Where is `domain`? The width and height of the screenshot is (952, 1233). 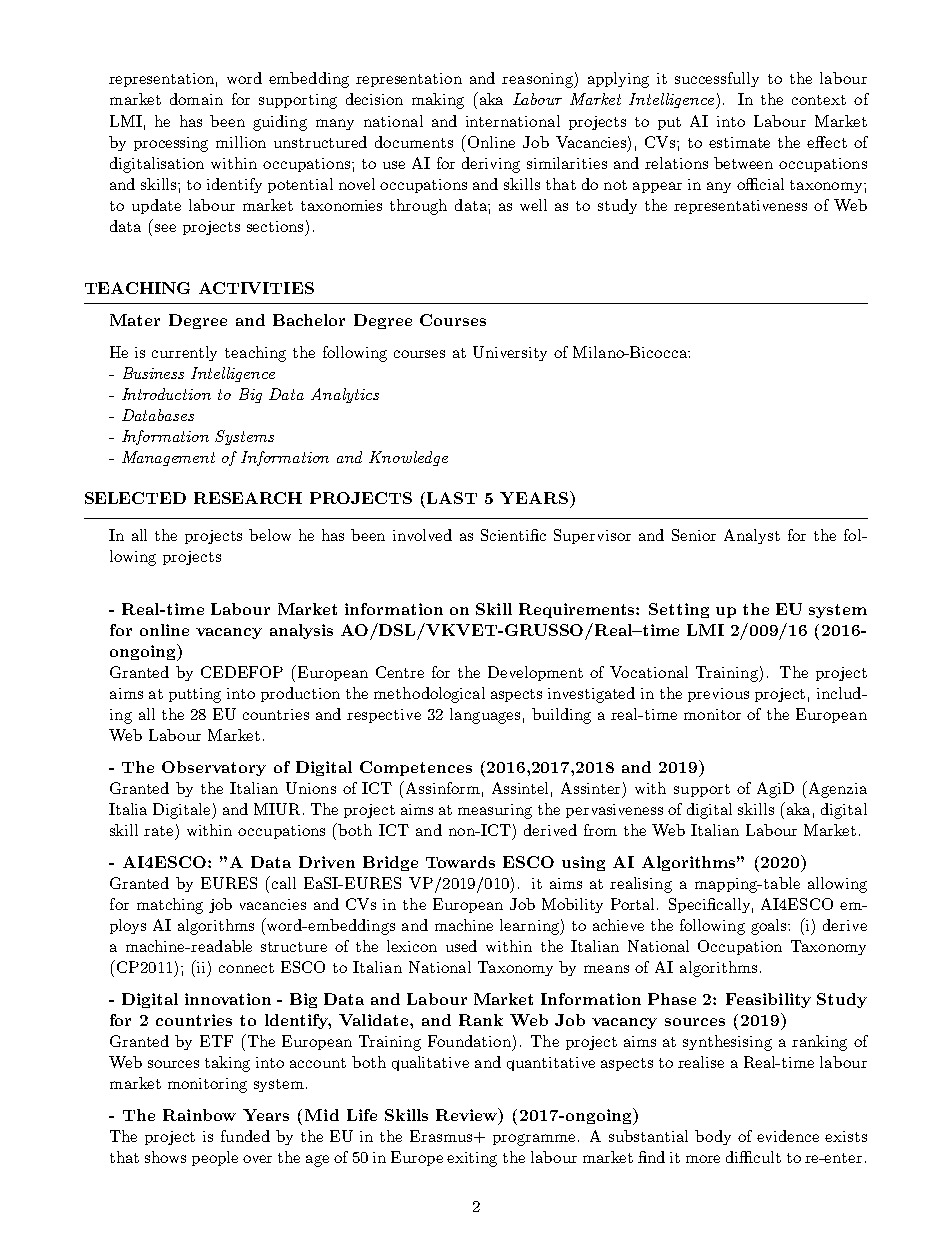
domain is located at coordinates (196, 99).
